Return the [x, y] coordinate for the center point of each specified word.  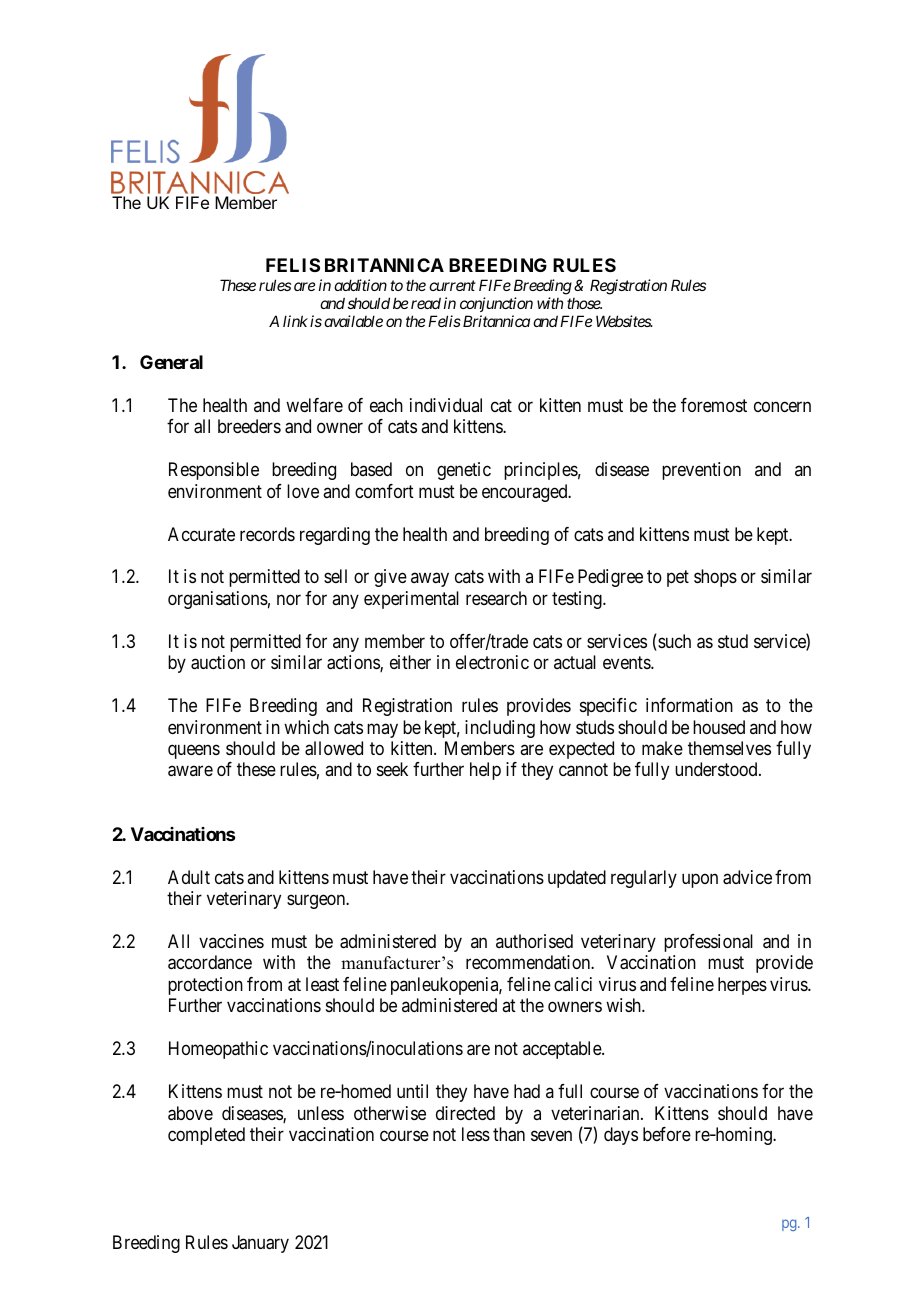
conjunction [496, 304]
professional [708, 943]
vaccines [231, 941]
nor [289, 599]
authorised [534, 941]
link [295, 321]
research [496, 598]
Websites [624, 321]
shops [715, 578]
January [260, 1244]
